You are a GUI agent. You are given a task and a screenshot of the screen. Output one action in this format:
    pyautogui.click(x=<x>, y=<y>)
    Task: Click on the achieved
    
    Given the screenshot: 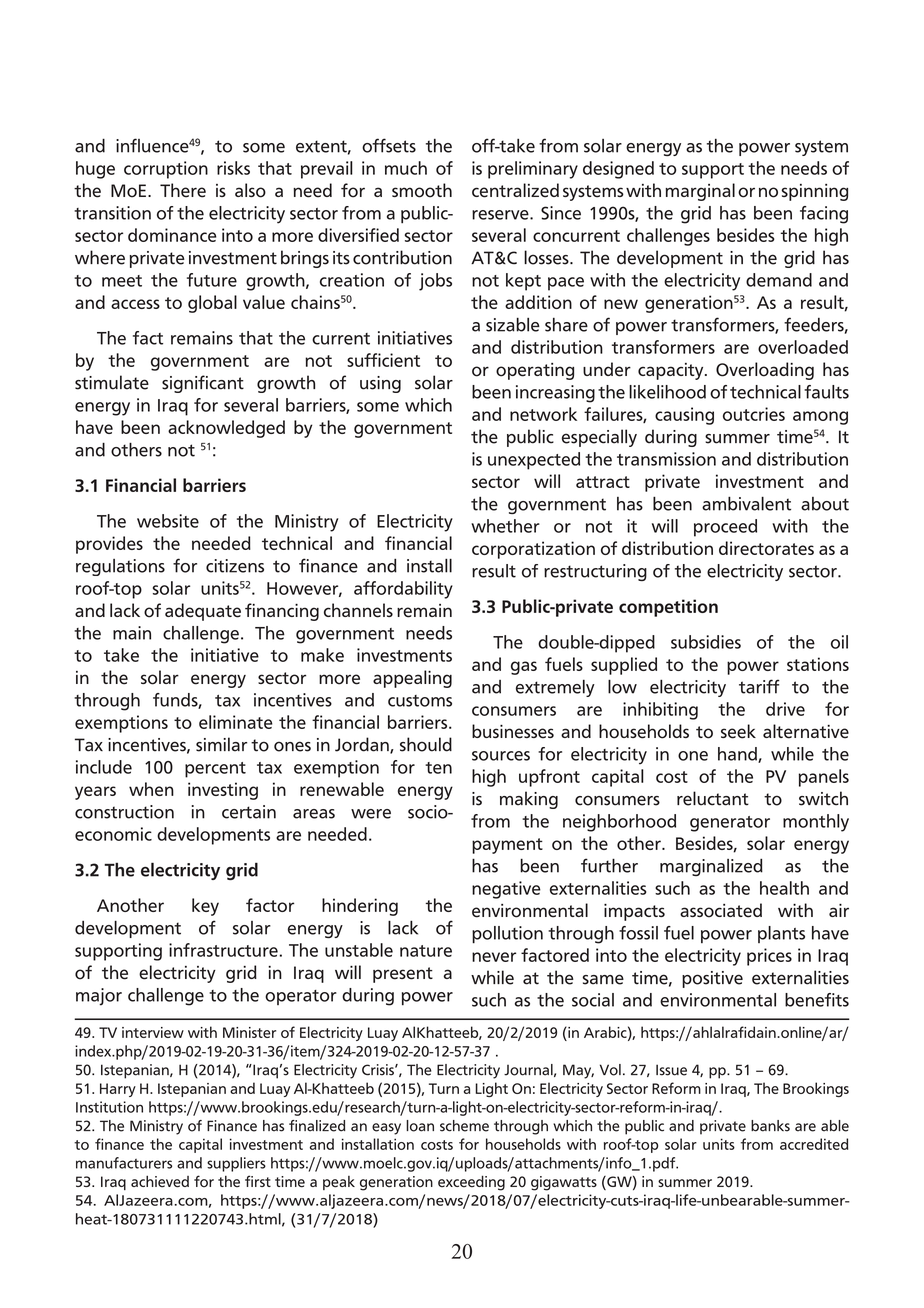 What is the action you would take?
    pyautogui.click(x=160, y=1181)
